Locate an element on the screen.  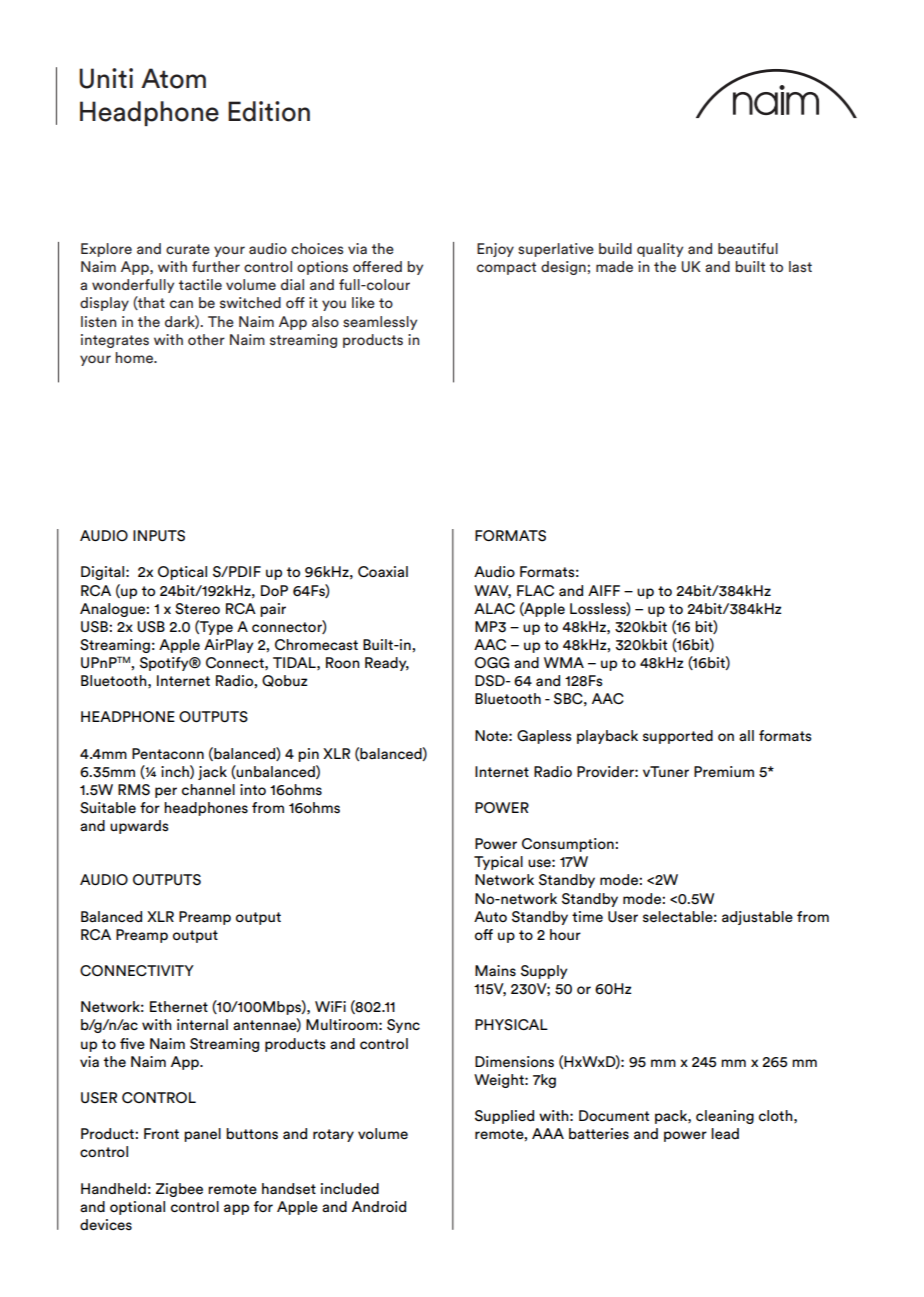
Android is located at coordinates (379, 1206).
